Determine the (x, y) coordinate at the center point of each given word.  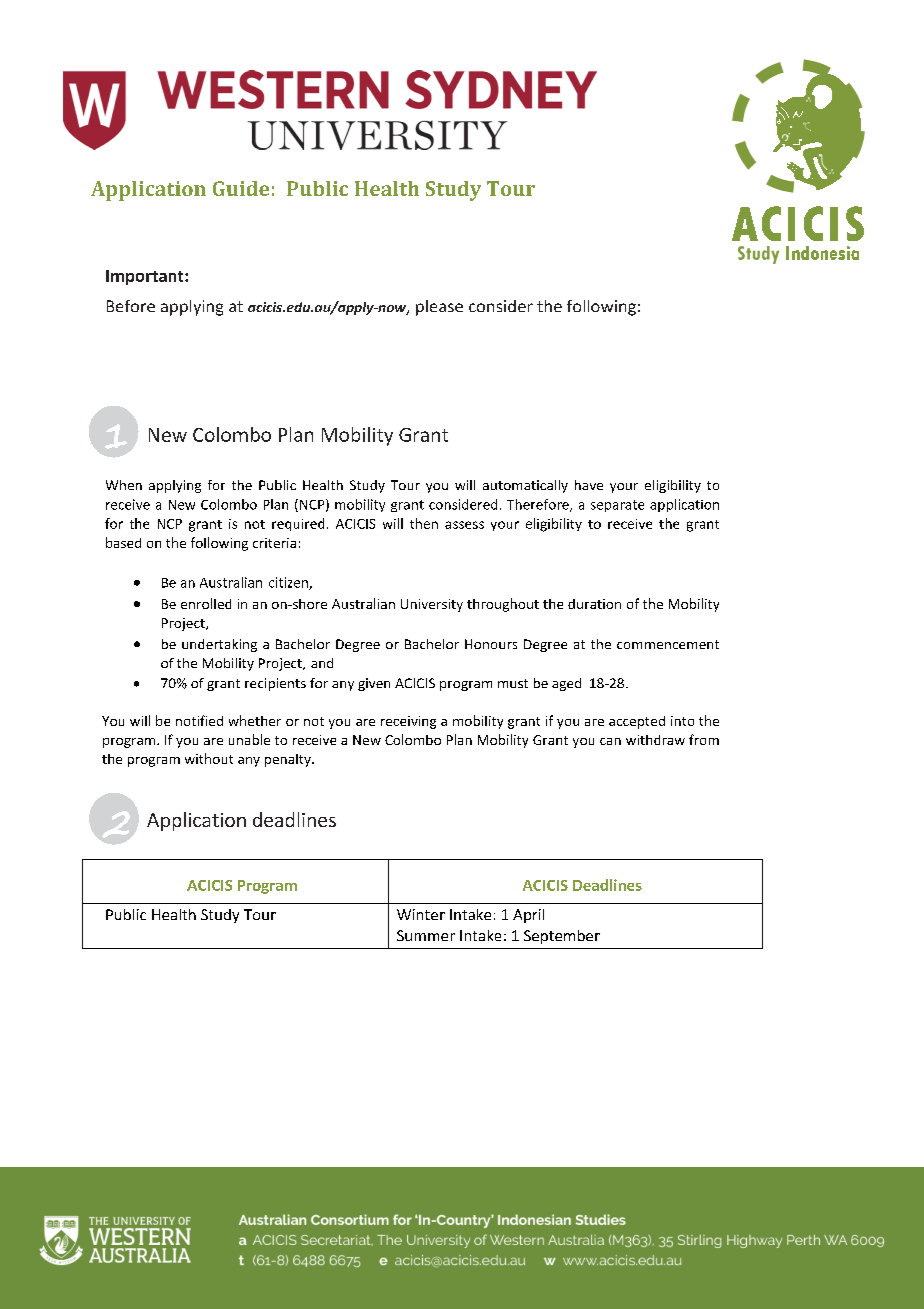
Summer (426, 935)
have (589, 485)
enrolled (206, 603)
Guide (241, 188)
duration (594, 604)
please (439, 308)
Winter (421, 914)
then (424, 523)
